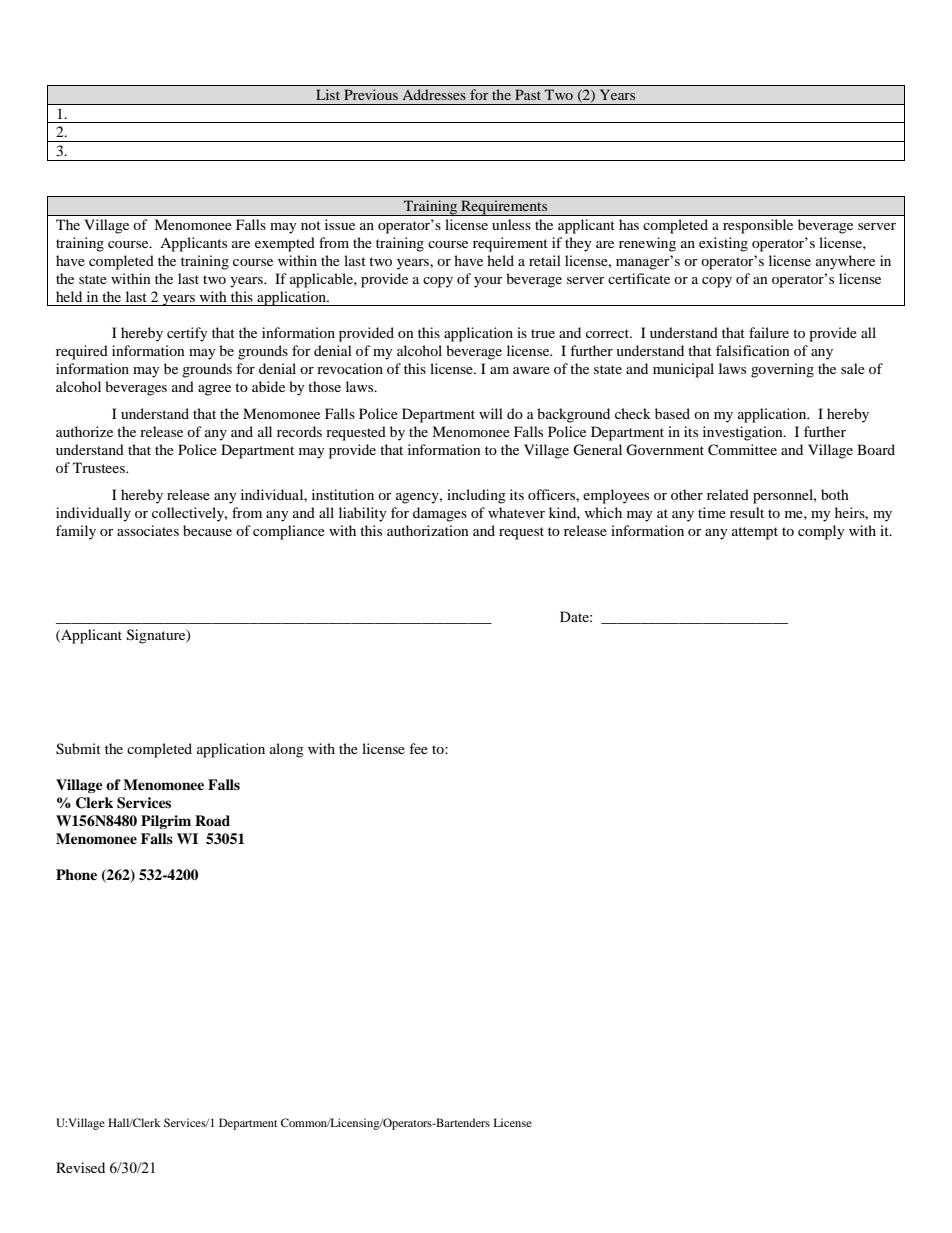 The height and width of the screenshot is (1233, 952). What do you see at coordinates (418, 748) in the screenshot?
I see `fee` at bounding box center [418, 748].
